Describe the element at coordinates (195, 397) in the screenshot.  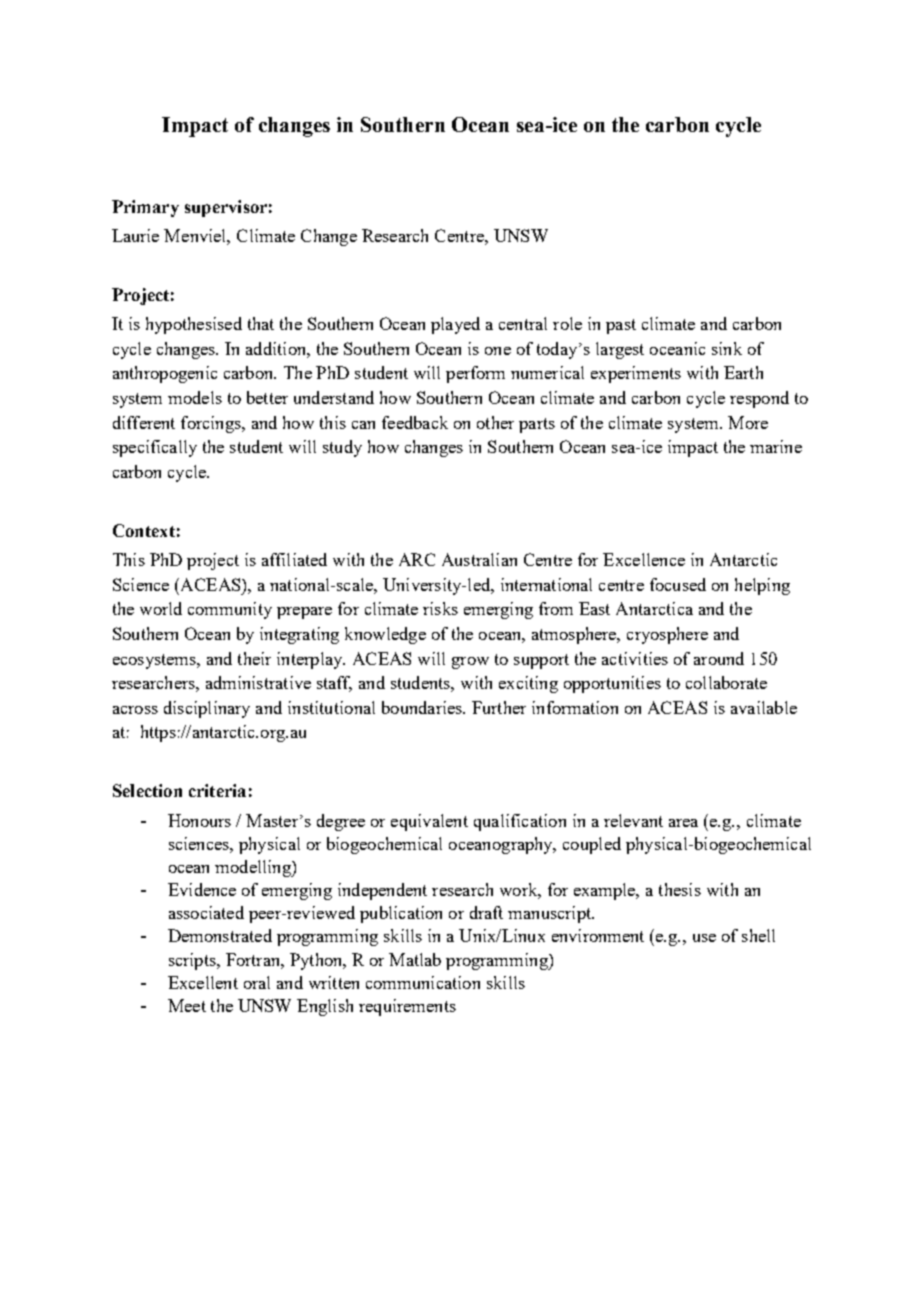
I see `models` at that location.
